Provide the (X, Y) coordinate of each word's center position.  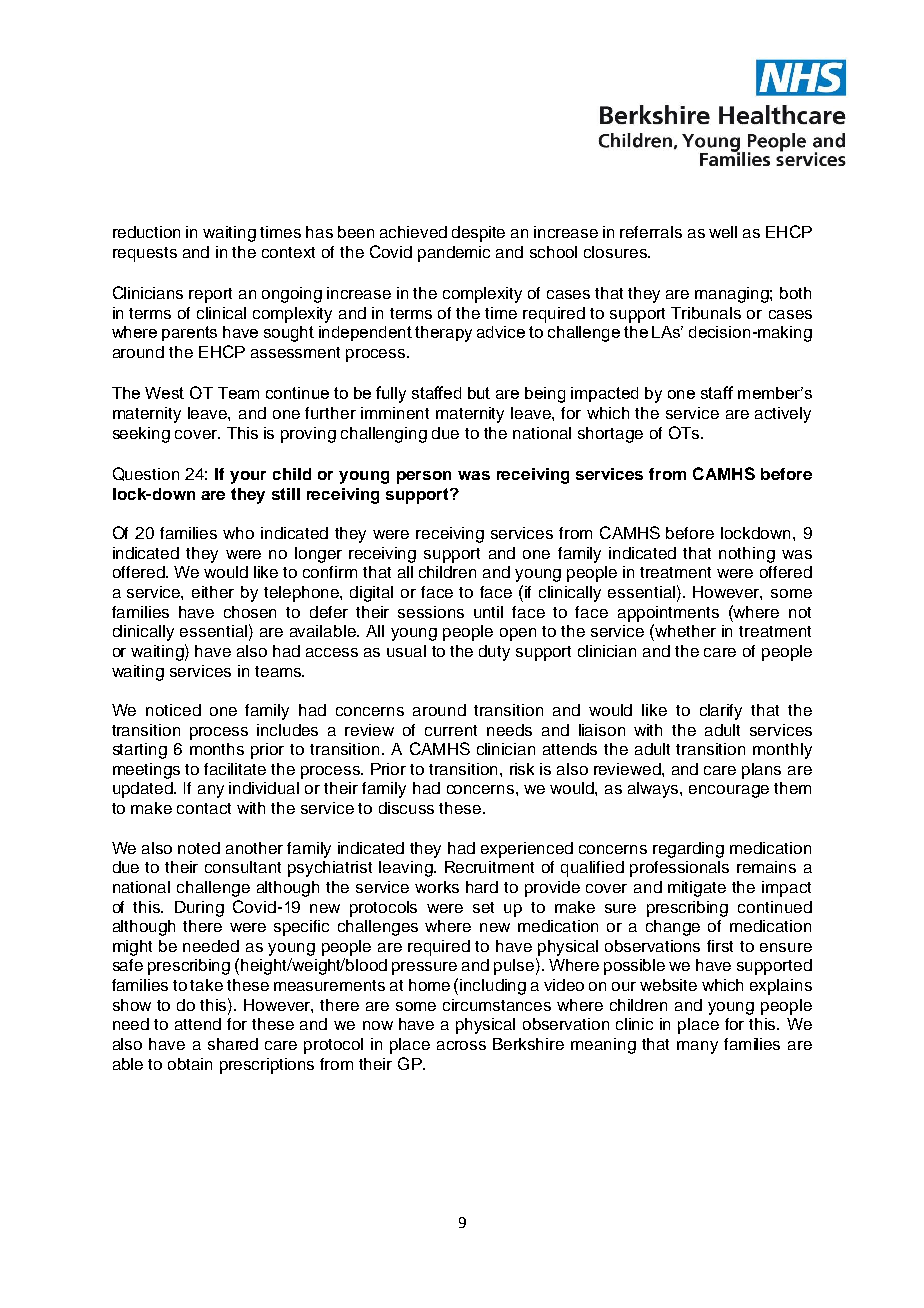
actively (783, 415)
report (210, 295)
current (451, 730)
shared (233, 1044)
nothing (747, 555)
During (199, 909)
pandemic (454, 254)
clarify (721, 712)
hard (482, 887)
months (217, 749)
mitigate (697, 889)
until (488, 612)
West (164, 393)
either (213, 592)
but (479, 393)
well (723, 232)
